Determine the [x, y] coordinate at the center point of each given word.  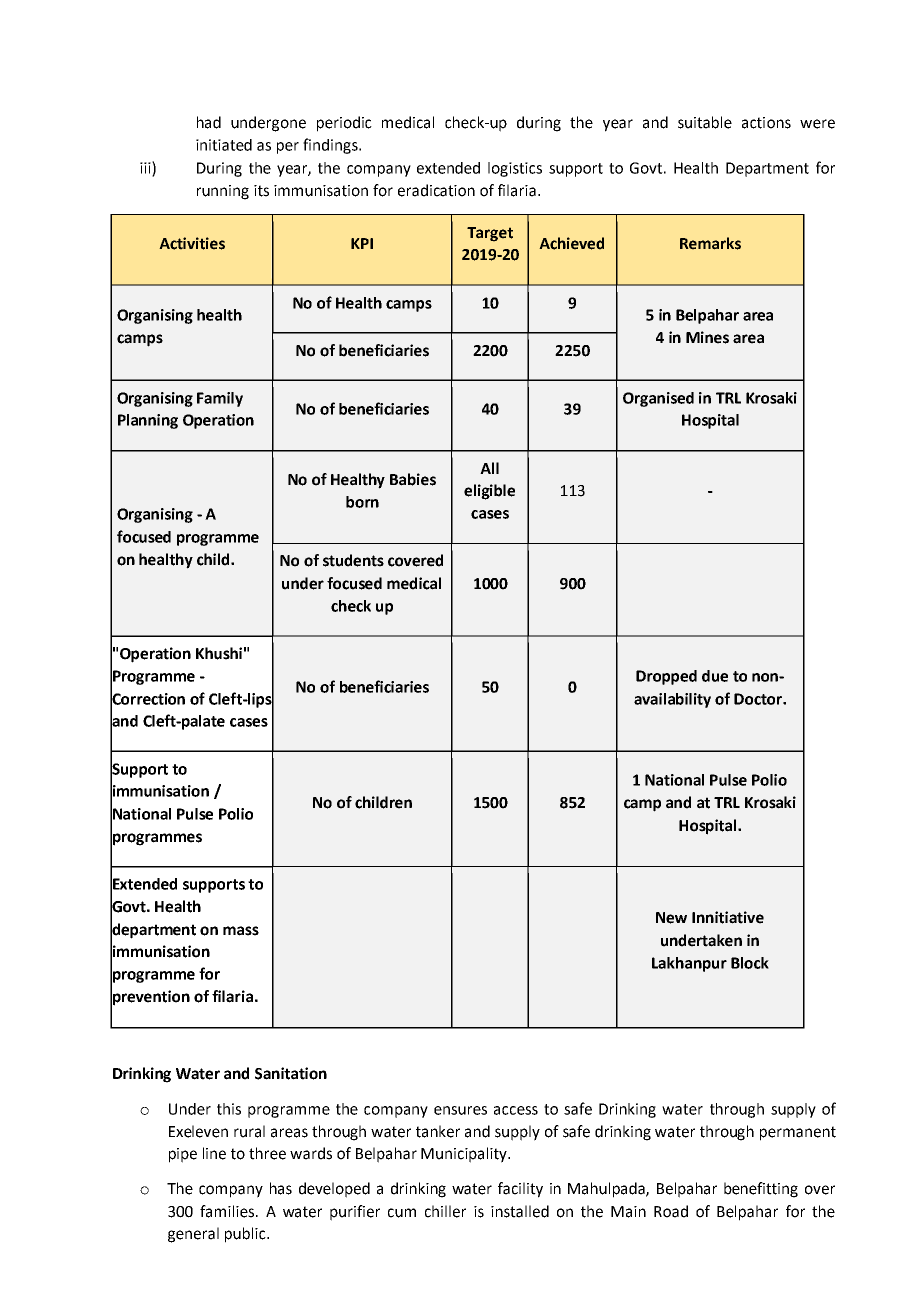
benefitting [761, 1190]
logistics [515, 169]
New [671, 918]
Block [750, 963]
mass [241, 931]
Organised [658, 399]
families [228, 1211]
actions [766, 123]
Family [220, 399]
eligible [489, 492]
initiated [224, 145]
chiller [445, 1211]
